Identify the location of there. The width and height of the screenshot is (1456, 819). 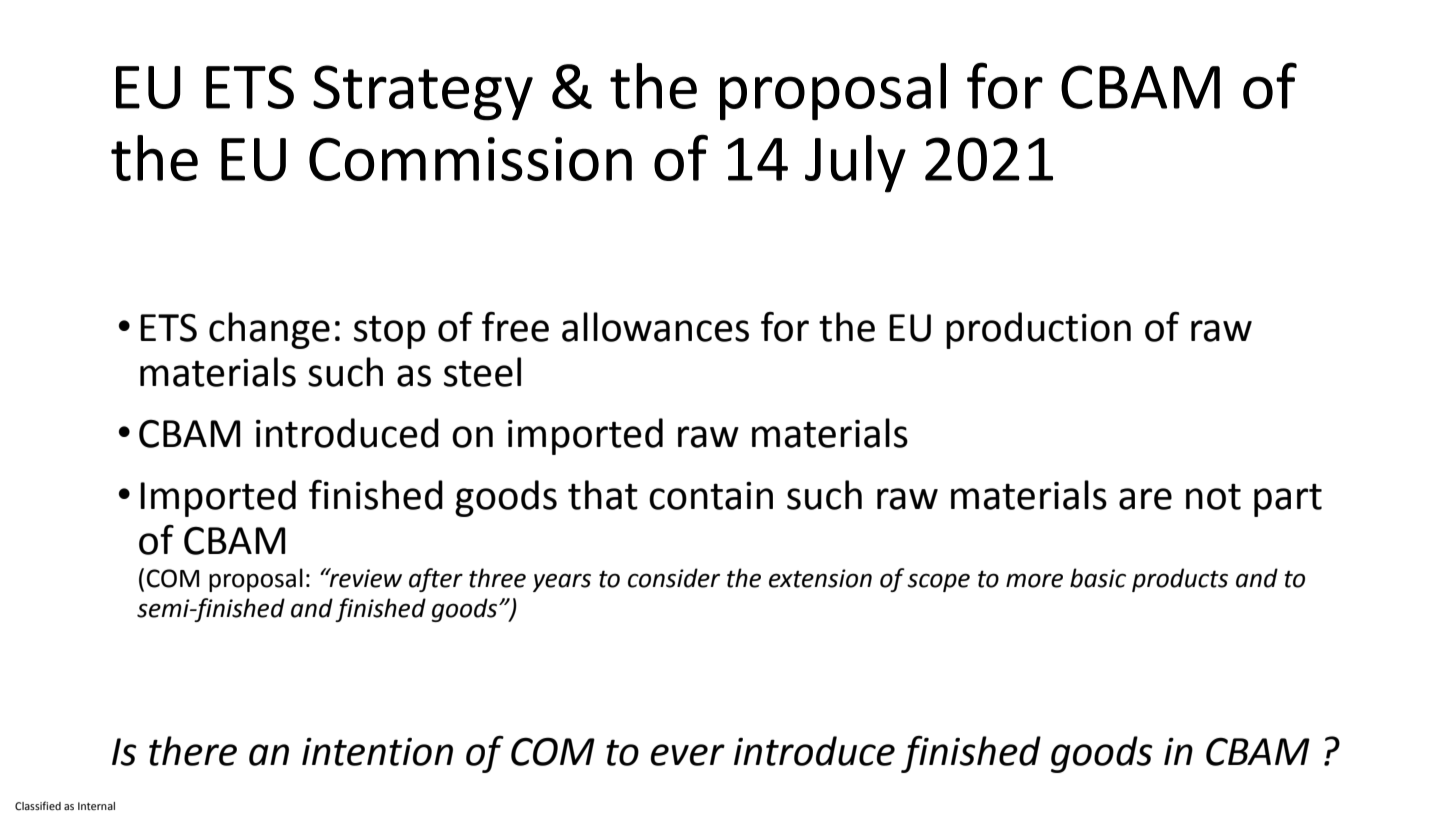
(193, 751).
